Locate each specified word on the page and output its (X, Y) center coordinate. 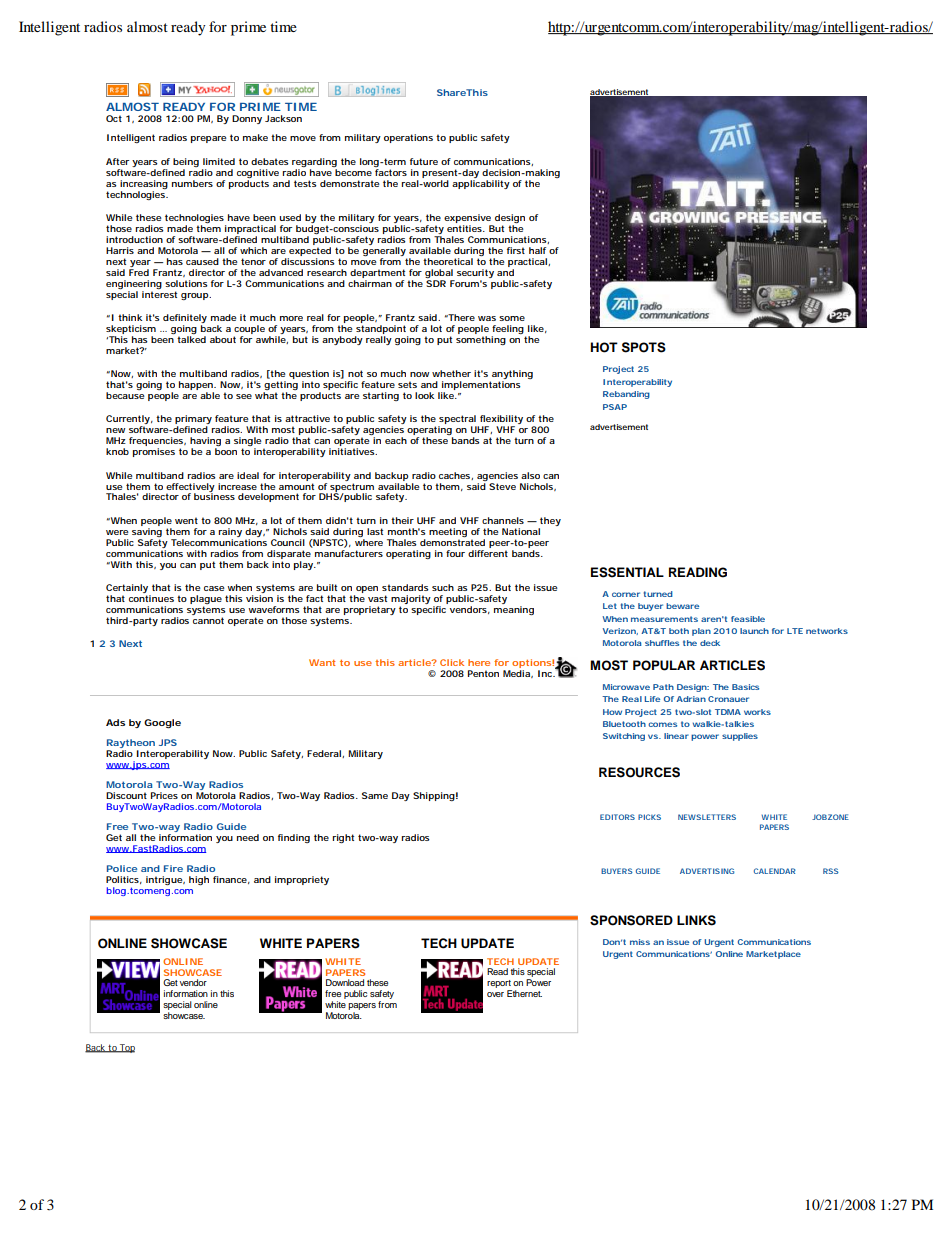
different (488, 553)
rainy (230, 532)
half (537, 250)
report (499, 984)
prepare (209, 139)
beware (682, 606)
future (424, 161)
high (199, 880)
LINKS (696, 920)
